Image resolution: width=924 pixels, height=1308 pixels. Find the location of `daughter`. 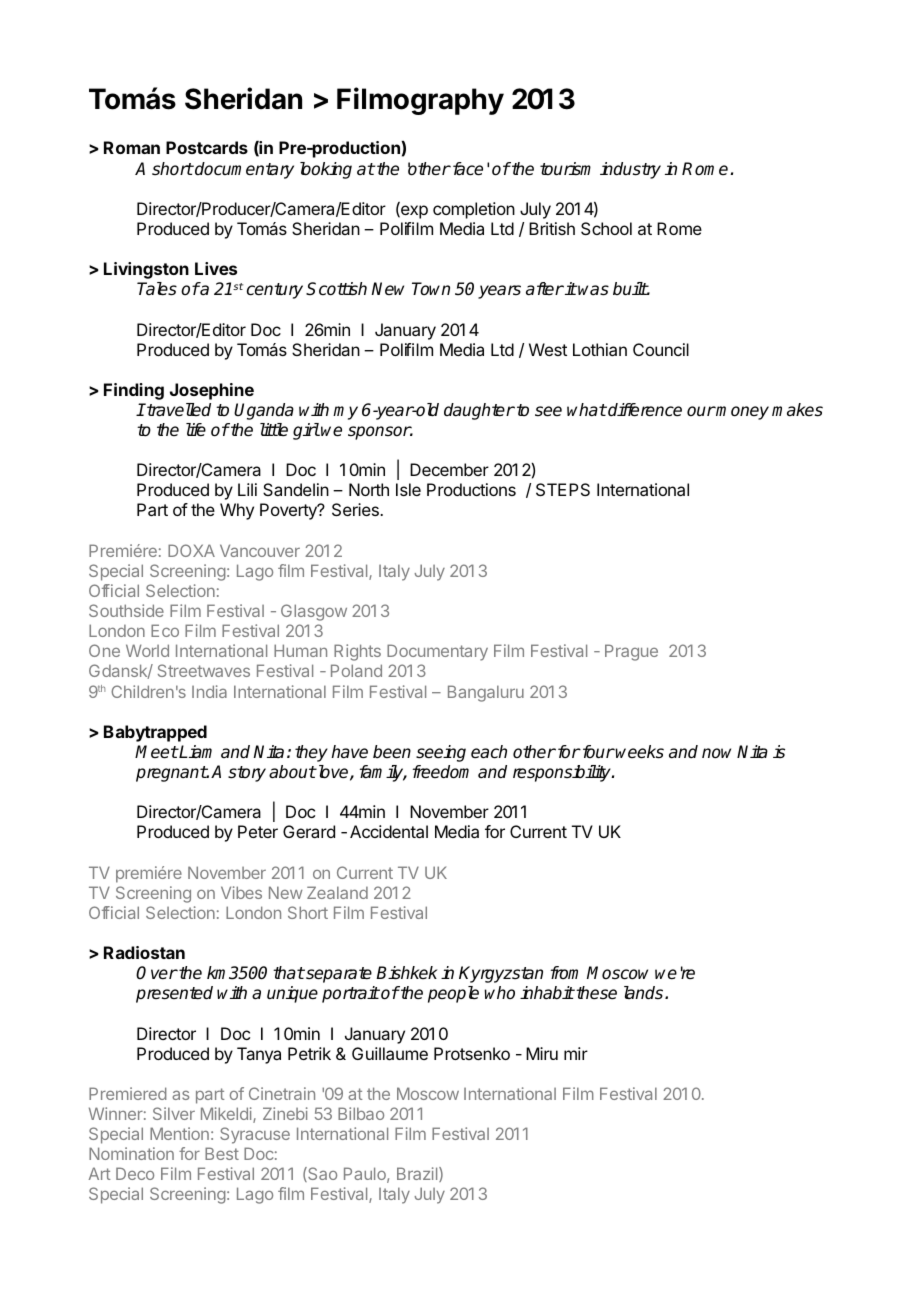

daughter is located at coordinates (479, 411).
